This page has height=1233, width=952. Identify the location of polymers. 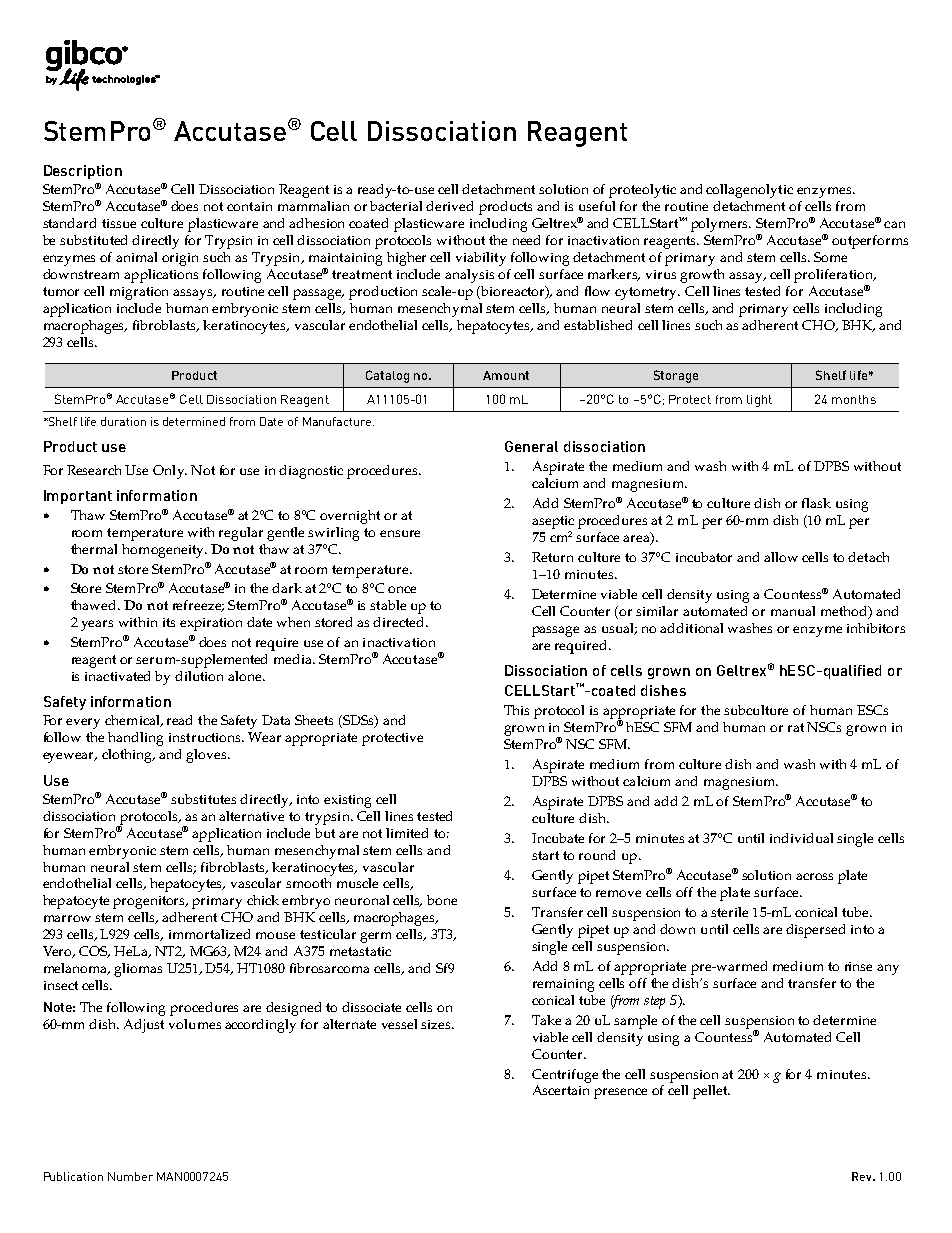
(721, 225).
